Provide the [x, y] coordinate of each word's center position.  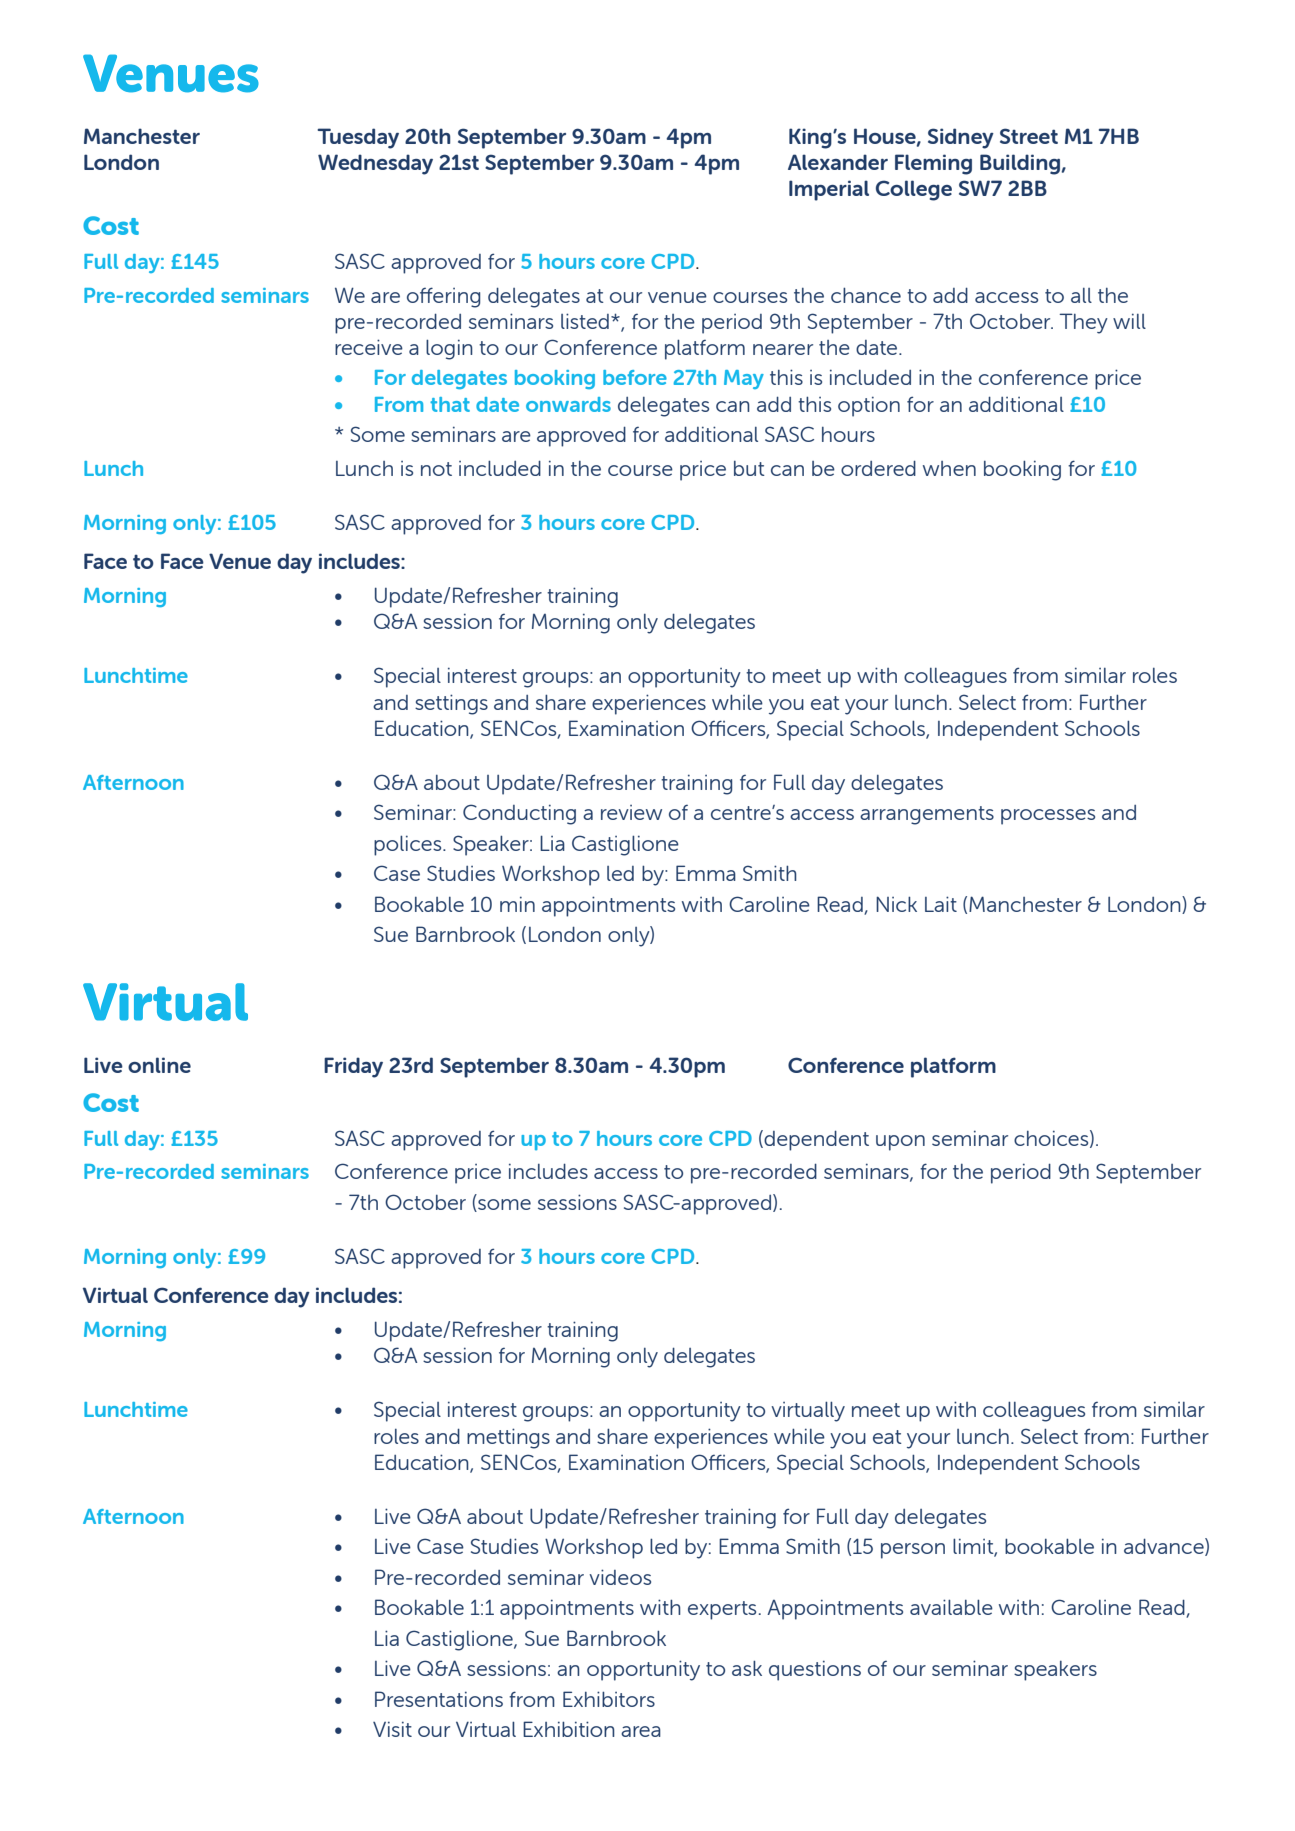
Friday [353, 1067]
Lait [941, 904]
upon [900, 1143]
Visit [392, 1729]
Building [1020, 164]
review [631, 812]
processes [1048, 817]
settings [451, 704]
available [951, 1607]
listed [585, 321]
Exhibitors [609, 1699]
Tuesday [358, 138]
